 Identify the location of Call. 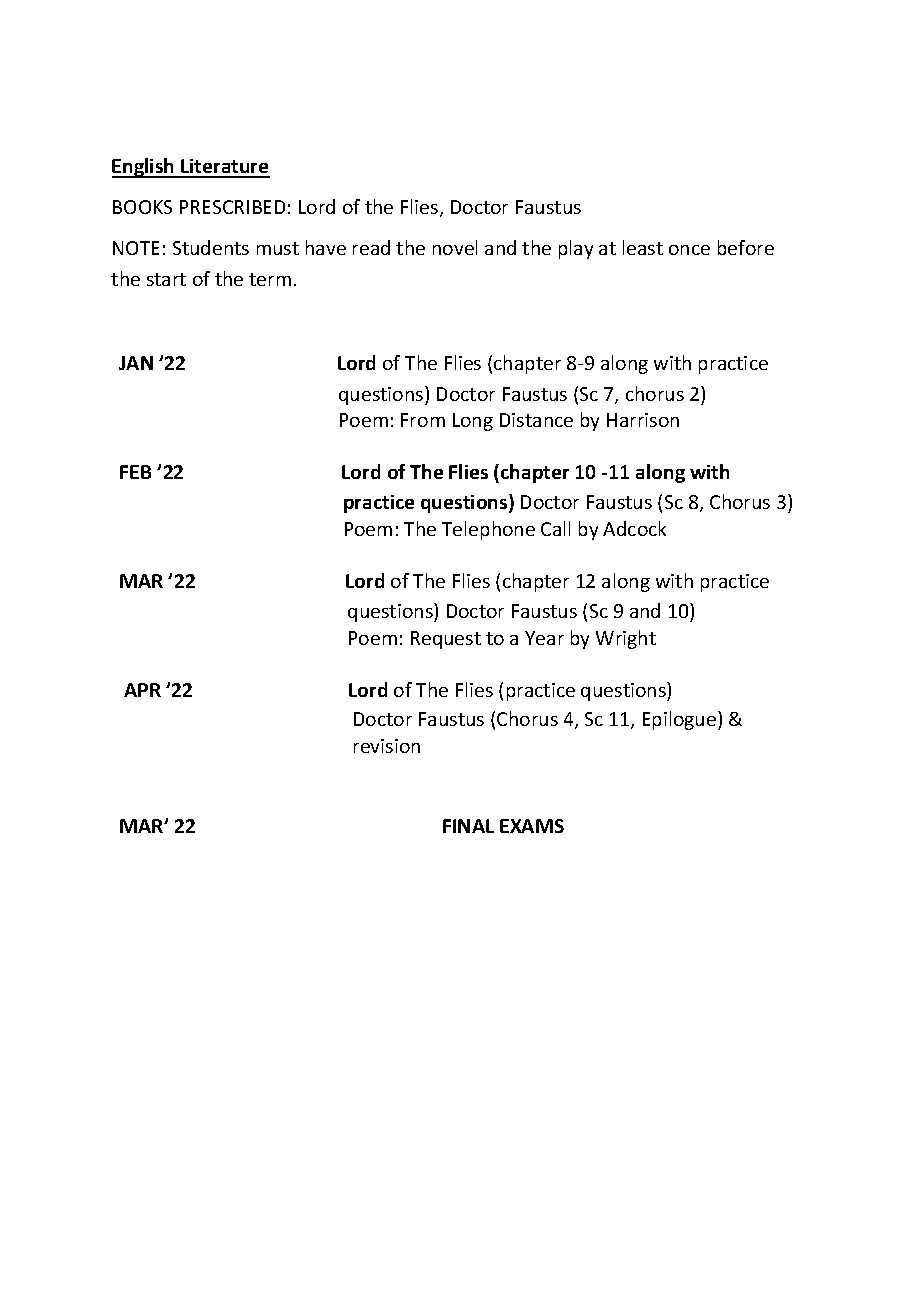
(555, 528).
